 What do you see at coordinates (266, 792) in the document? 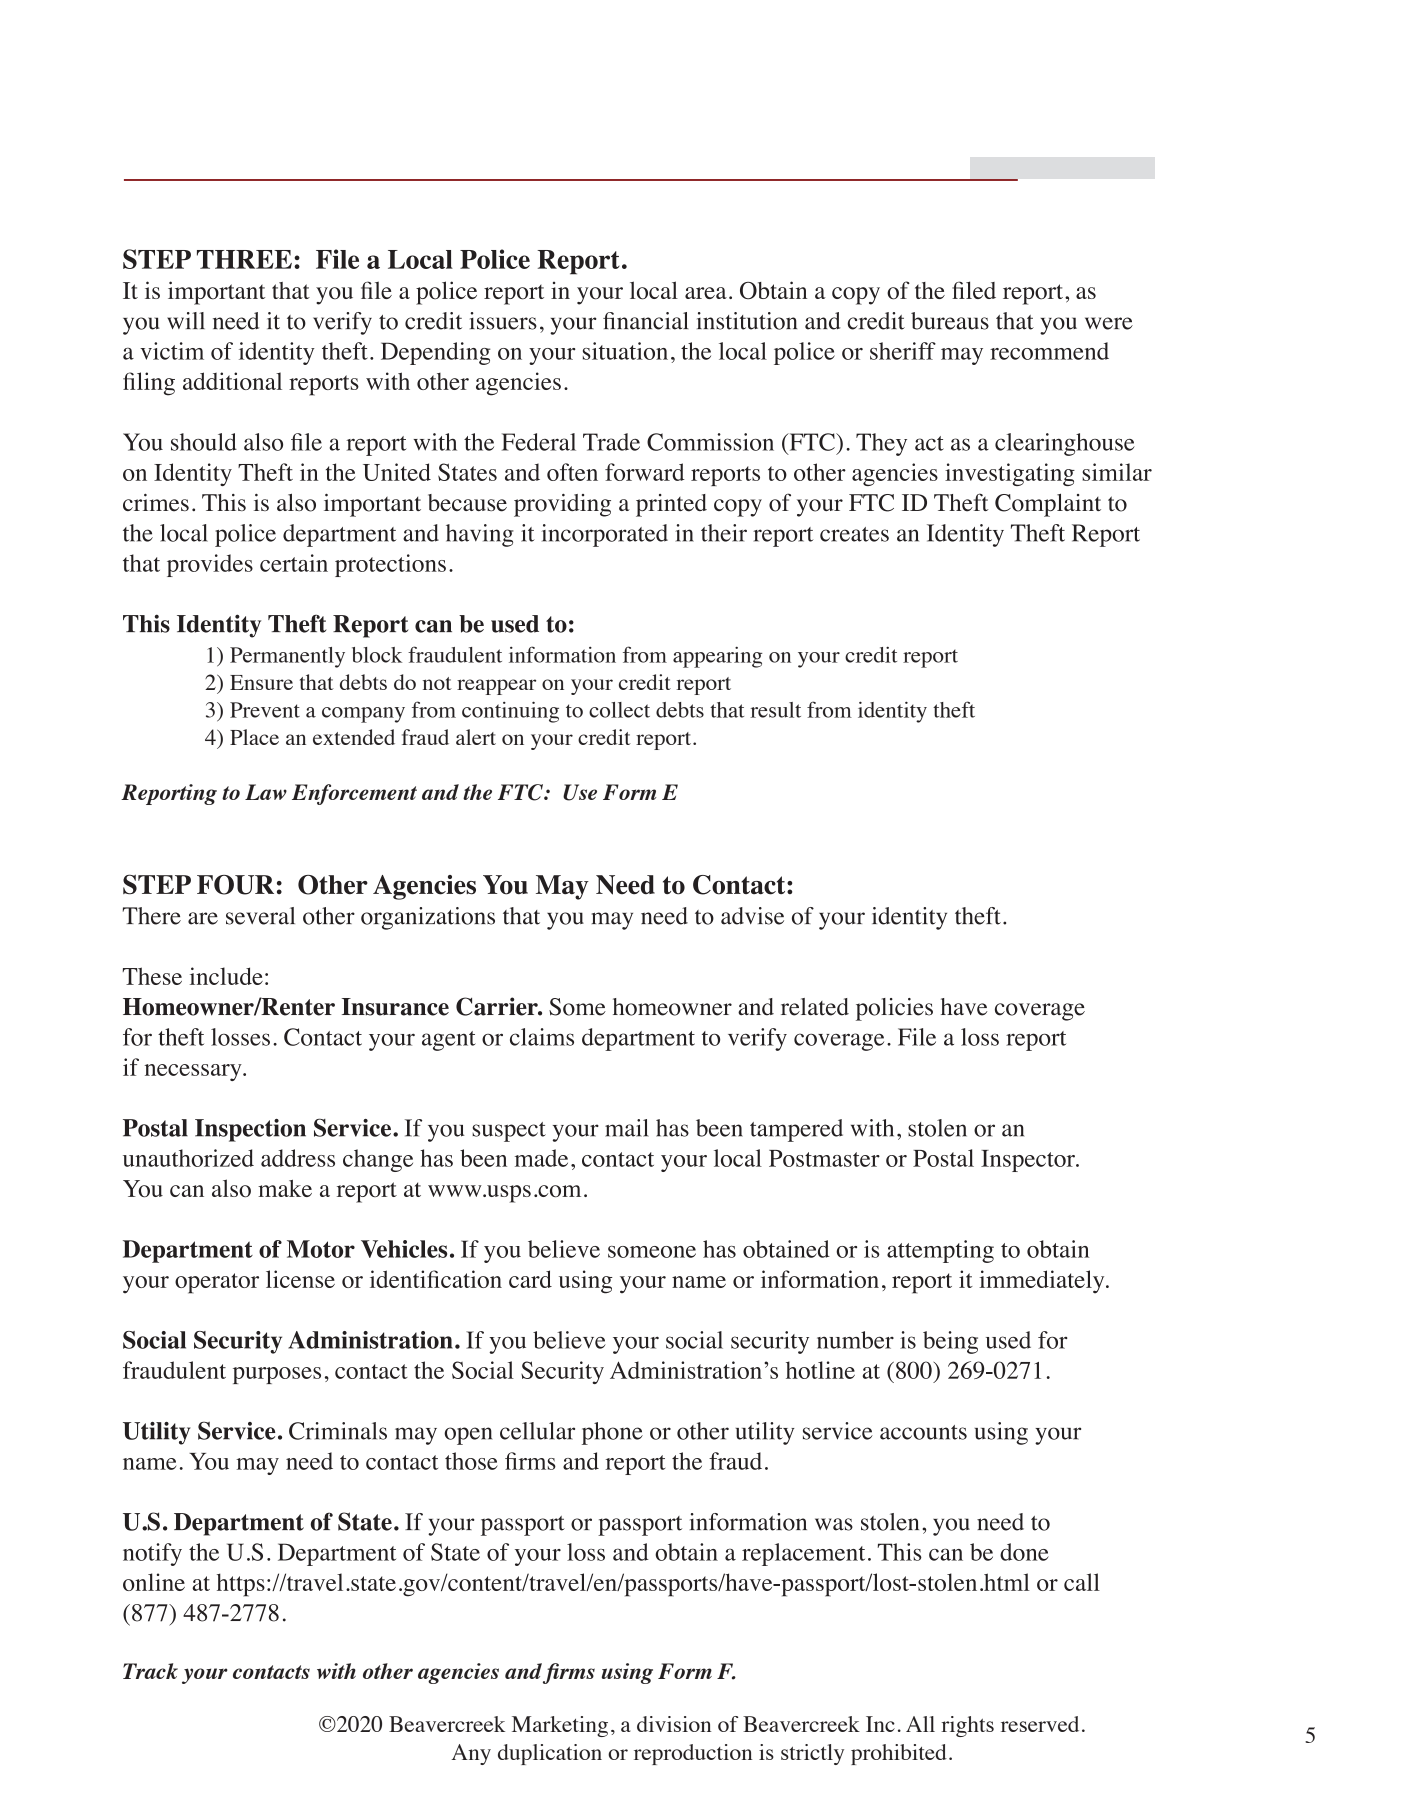
I see `Law` at bounding box center [266, 792].
